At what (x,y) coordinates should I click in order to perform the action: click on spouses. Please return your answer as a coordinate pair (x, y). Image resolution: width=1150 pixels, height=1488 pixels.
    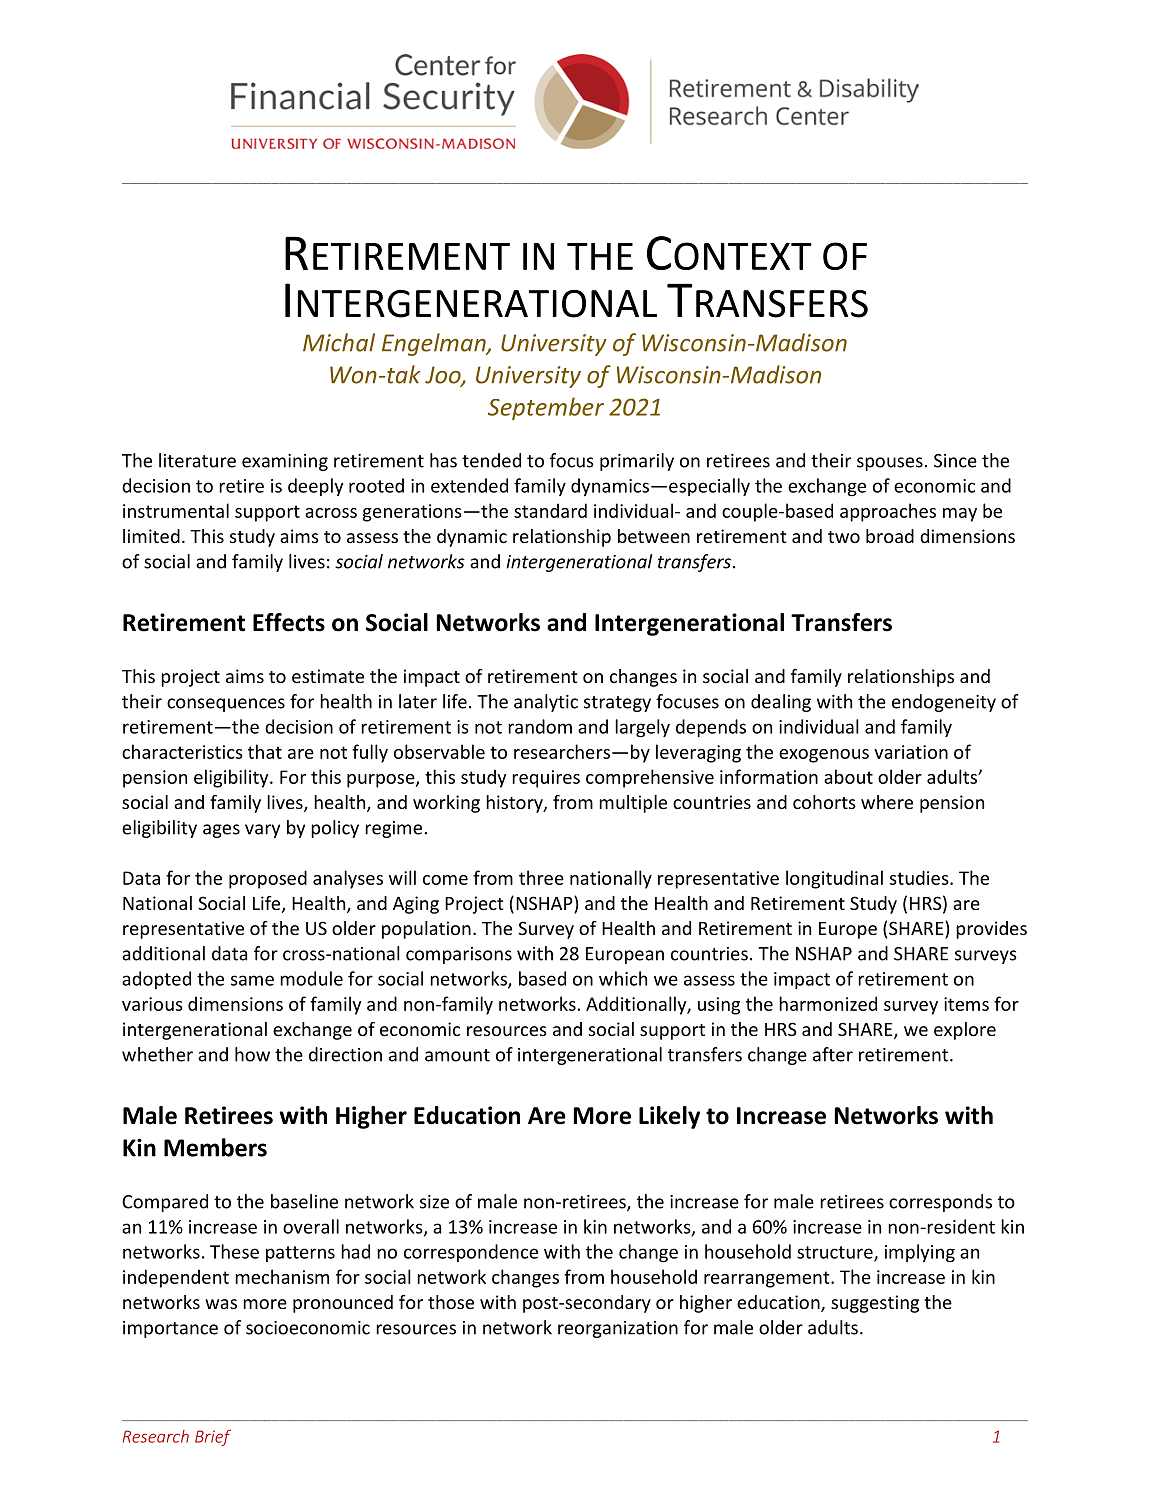
    Looking at the image, I should click on (890, 464).
